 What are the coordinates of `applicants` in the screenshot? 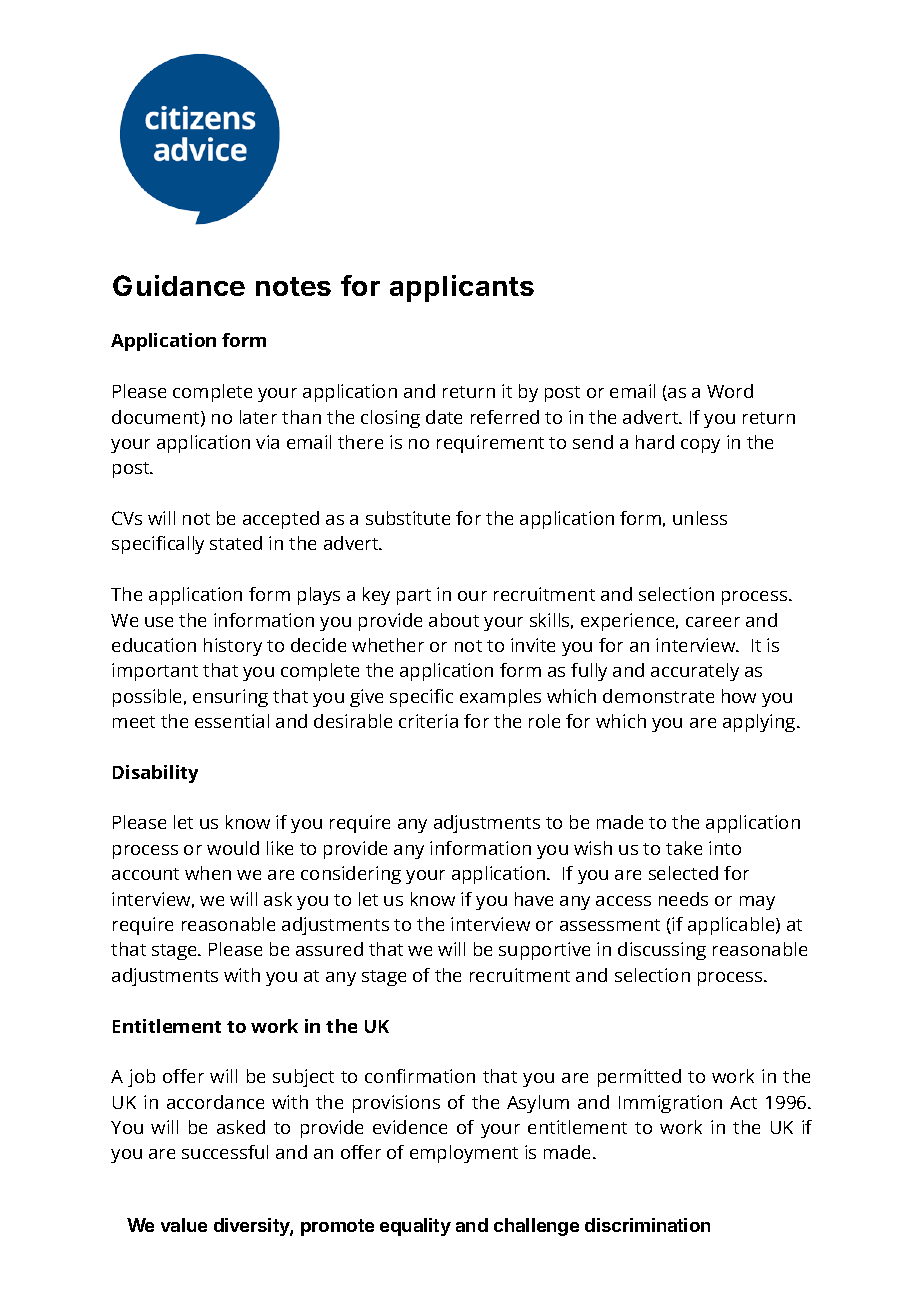 It's located at (462, 288).
